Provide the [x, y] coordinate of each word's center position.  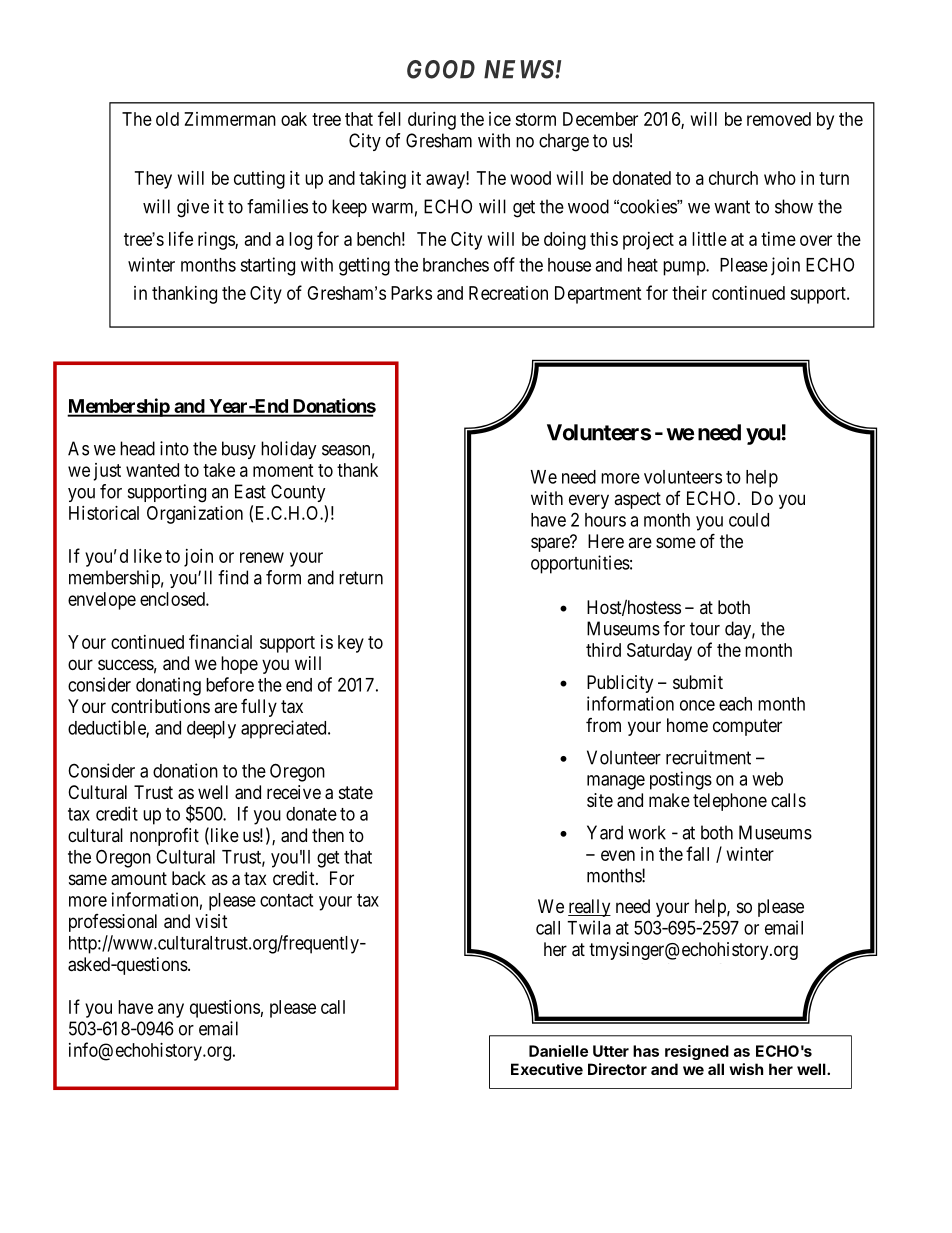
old [167, 119]
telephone [730, 802]
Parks [411, 293]
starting [267, 266]
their [689, 293]
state [356, 792]
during [432, 121]
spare [551, 544]
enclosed [173, 599]
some [676, 542]
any [171, 1010]
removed [779, 119]
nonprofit [164, 837]
